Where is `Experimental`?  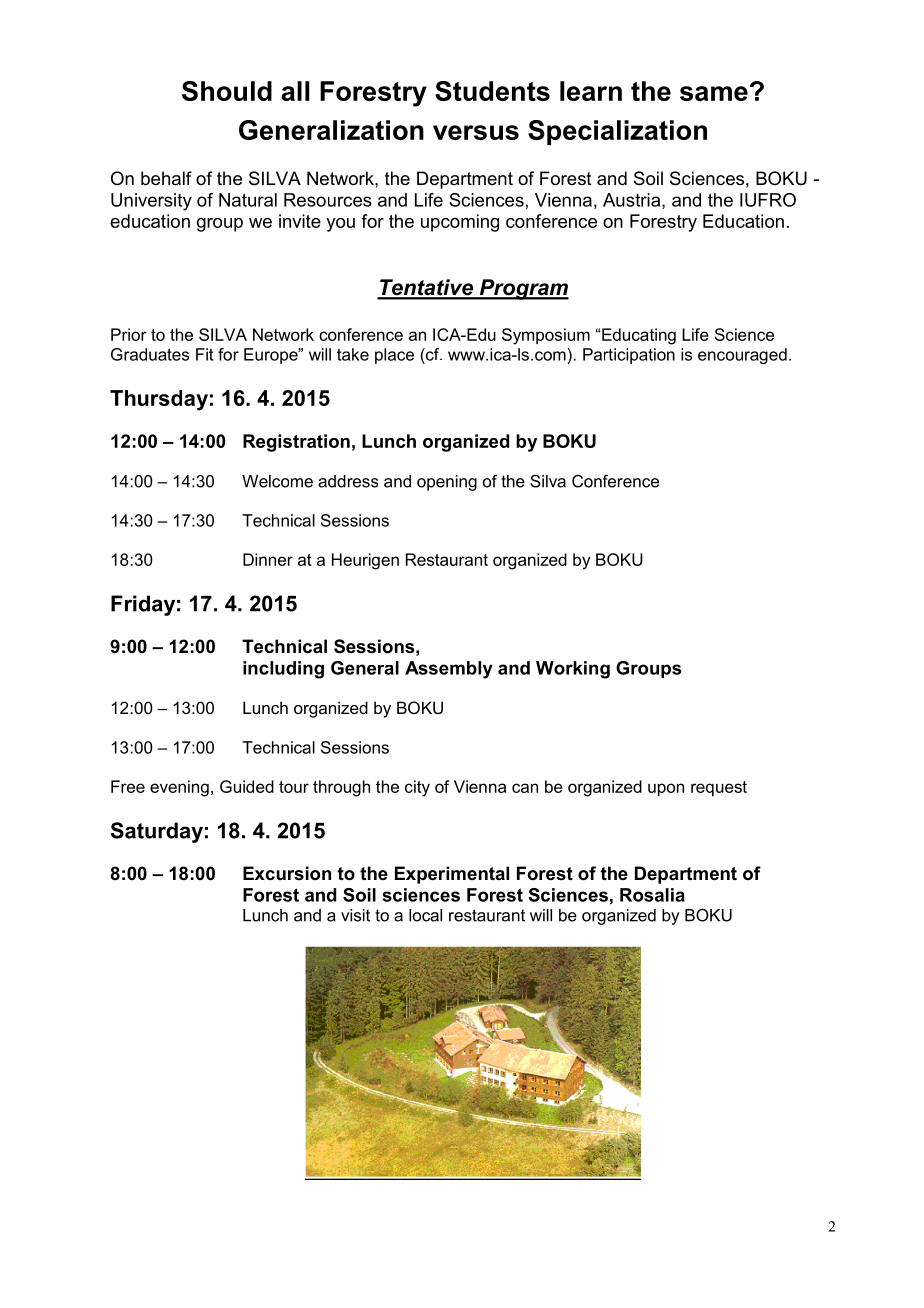
Experimental is located at coordinates (452, 875).
